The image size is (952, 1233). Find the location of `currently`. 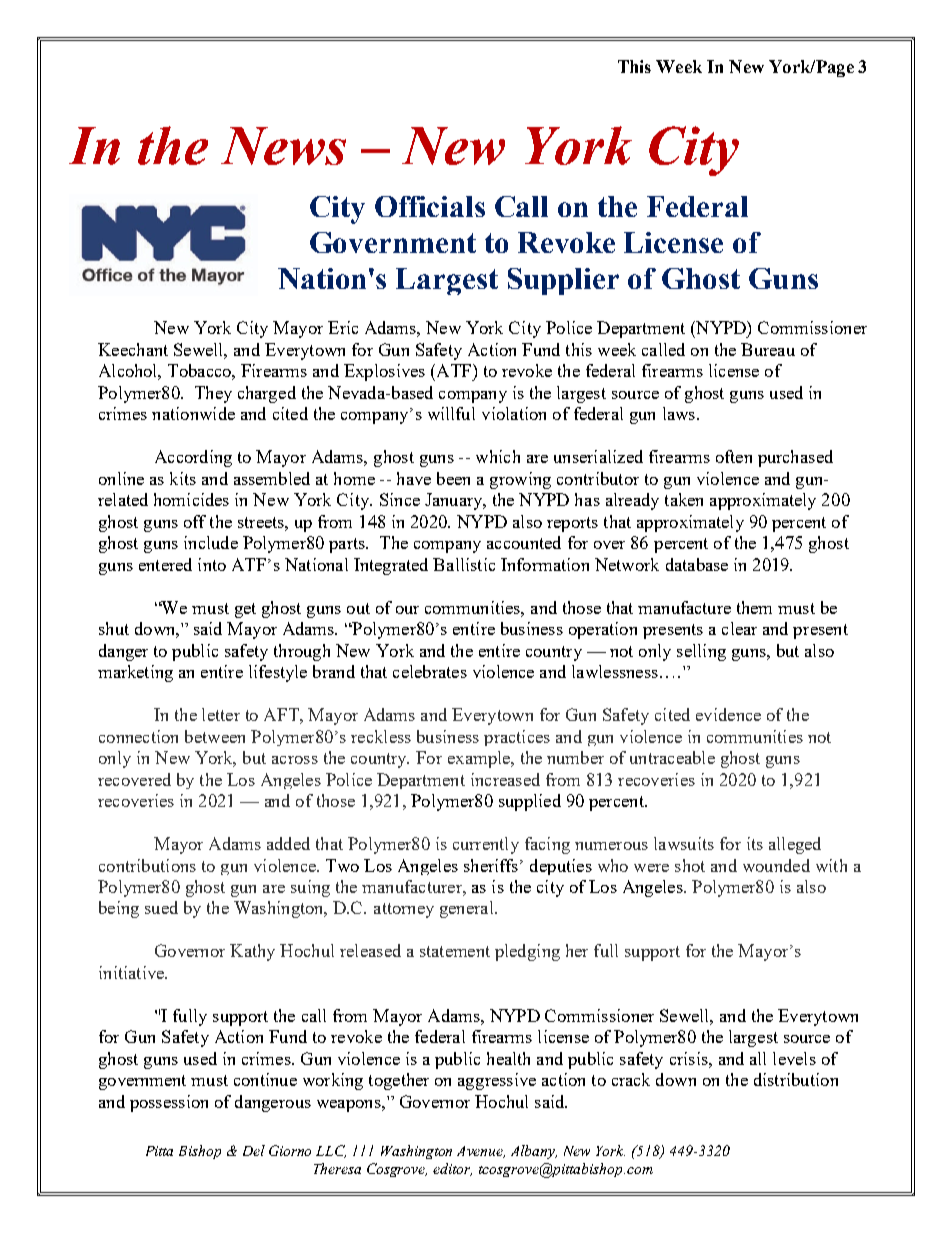

currently is located at coordinates (486, 845).
